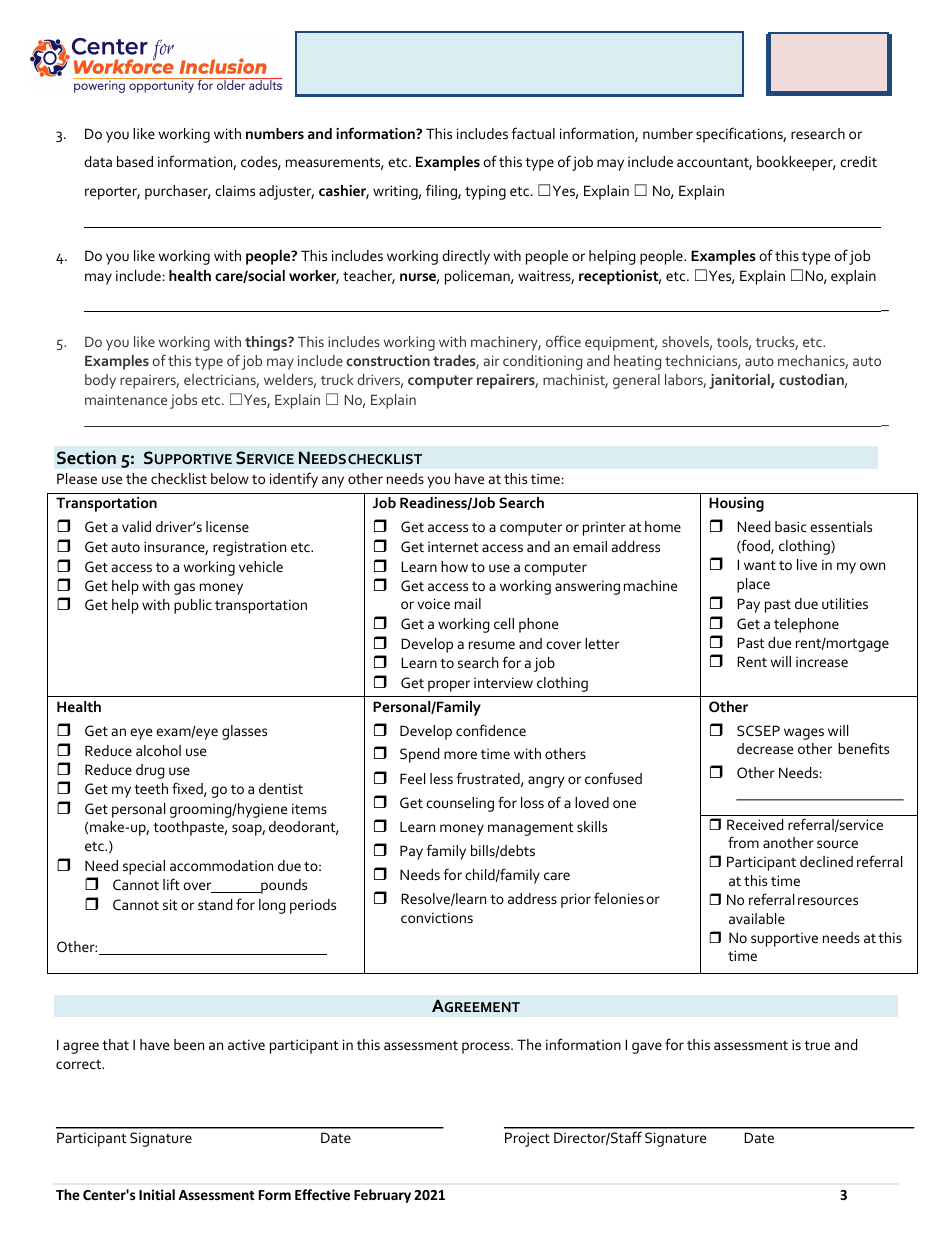 The image size is (952, 1233). What do you see at coordinates (527, 1139) in the screenshot?
I see `Project` at bounding box center [527, 1139].
